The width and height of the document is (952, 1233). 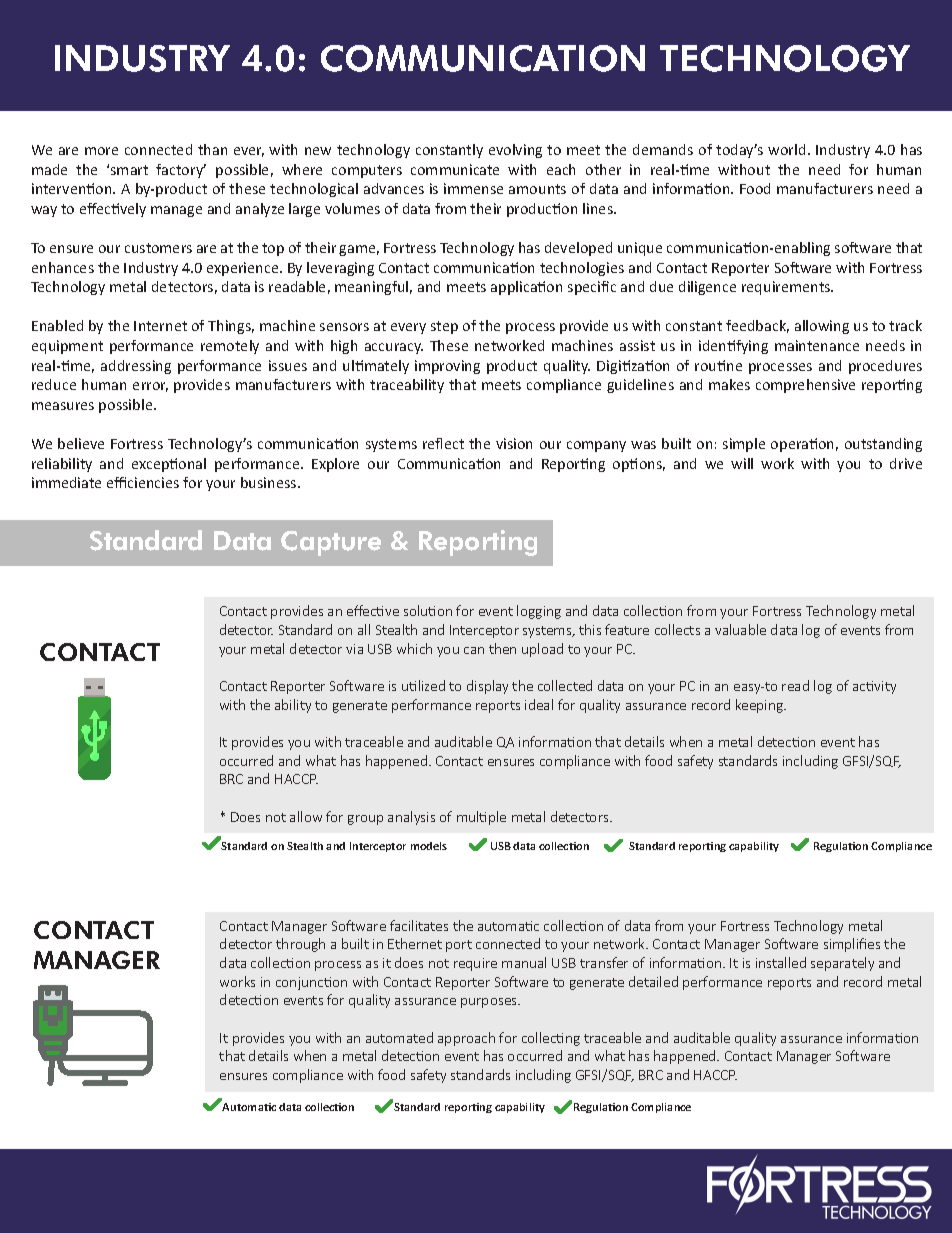 What do you see at coordinates (473, 188) in the document?
I see `immense` at bounding box center [473, 188].
